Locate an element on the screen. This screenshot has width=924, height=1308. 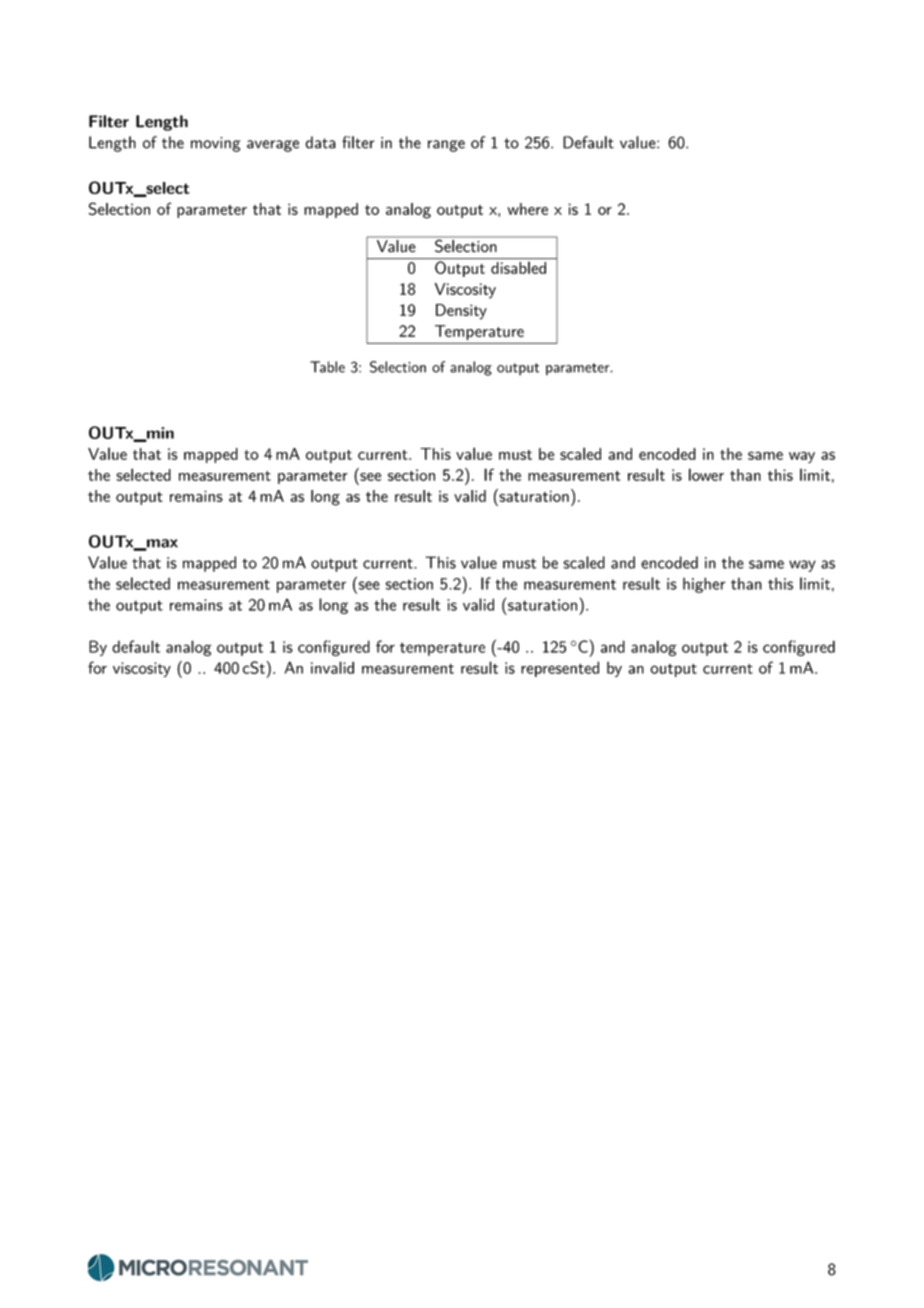
average is located at coordinates (273, 146).
